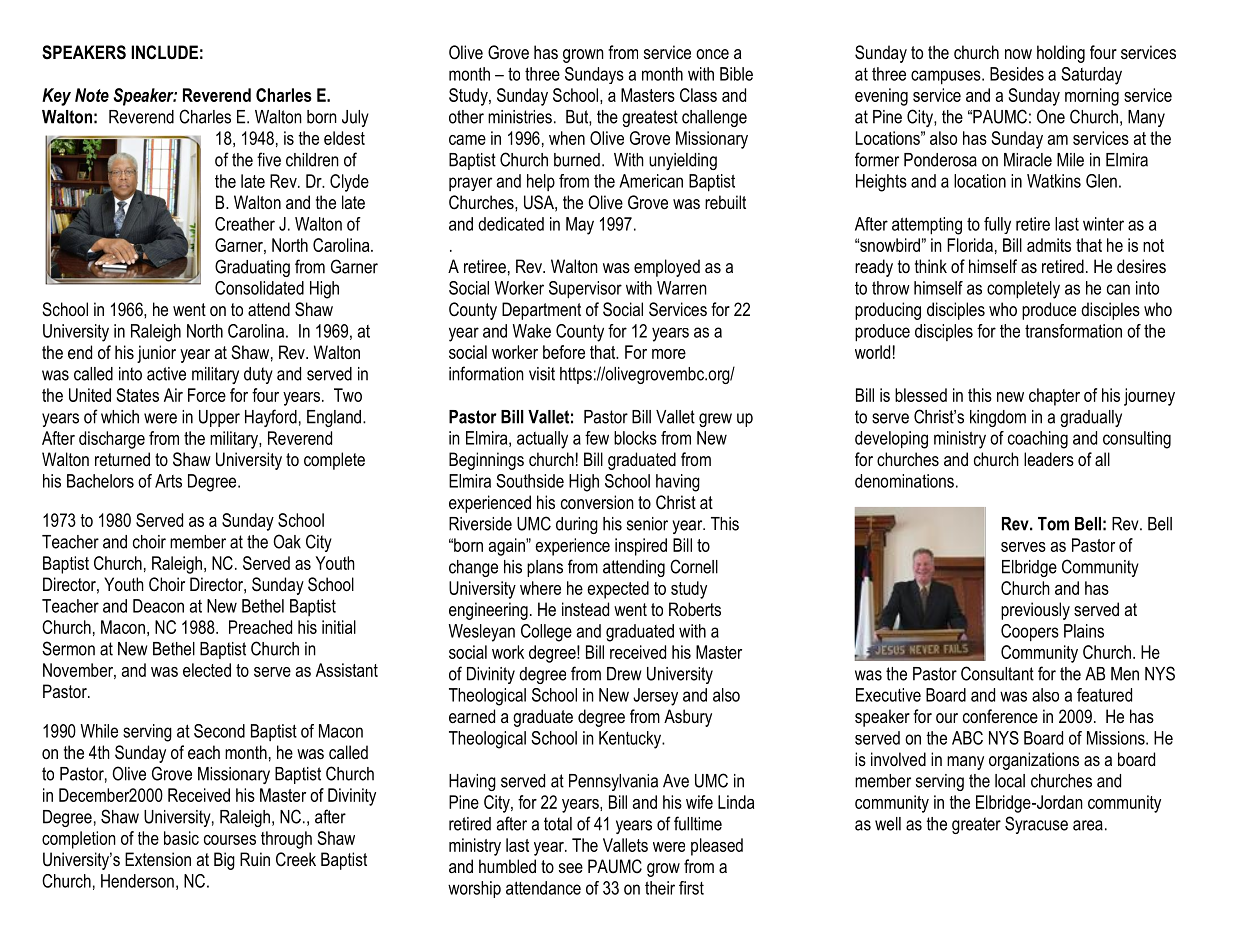  I want to click on Class, so click(698, 95).
